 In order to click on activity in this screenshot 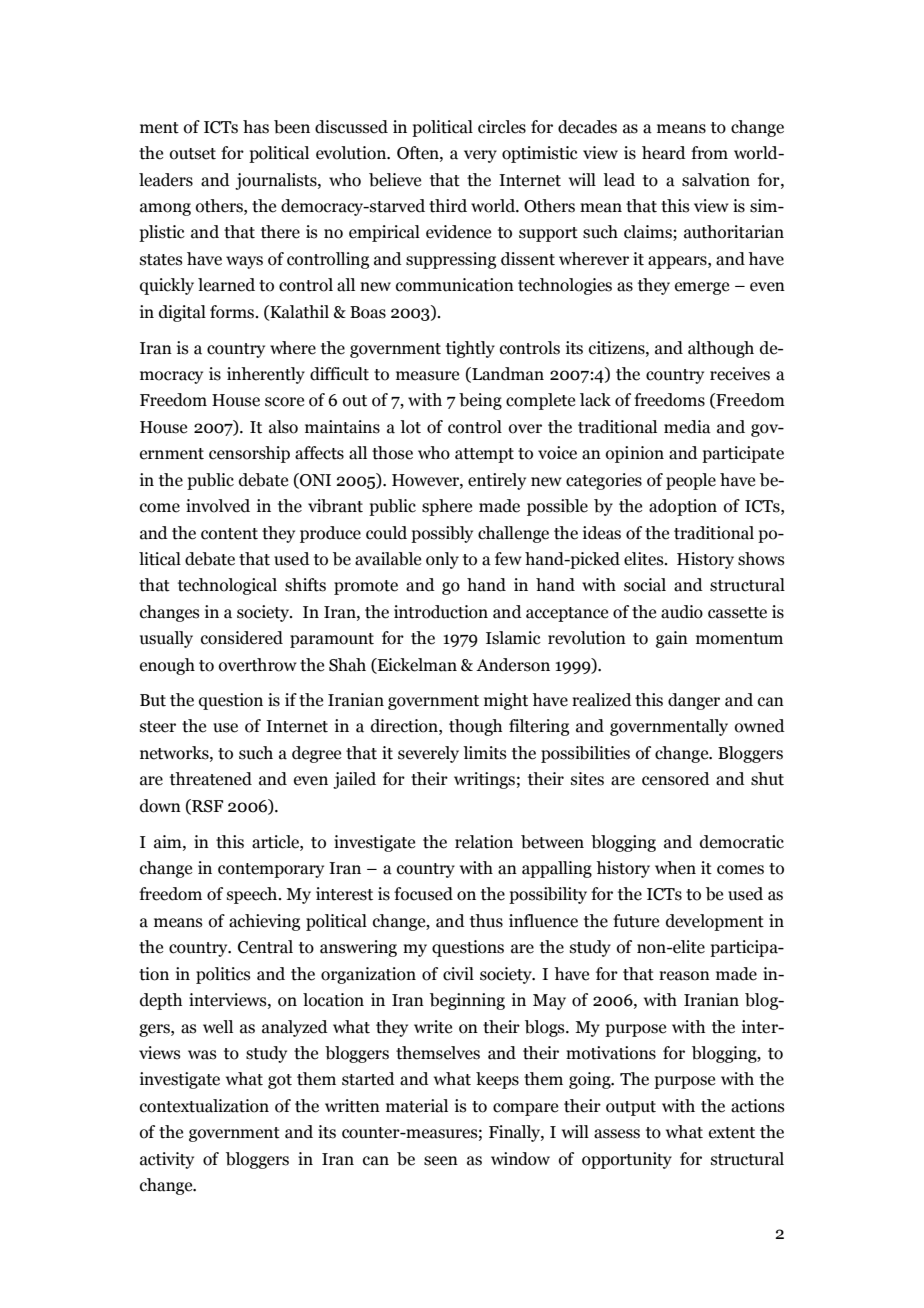, I will do `click(167, 1160)`.
